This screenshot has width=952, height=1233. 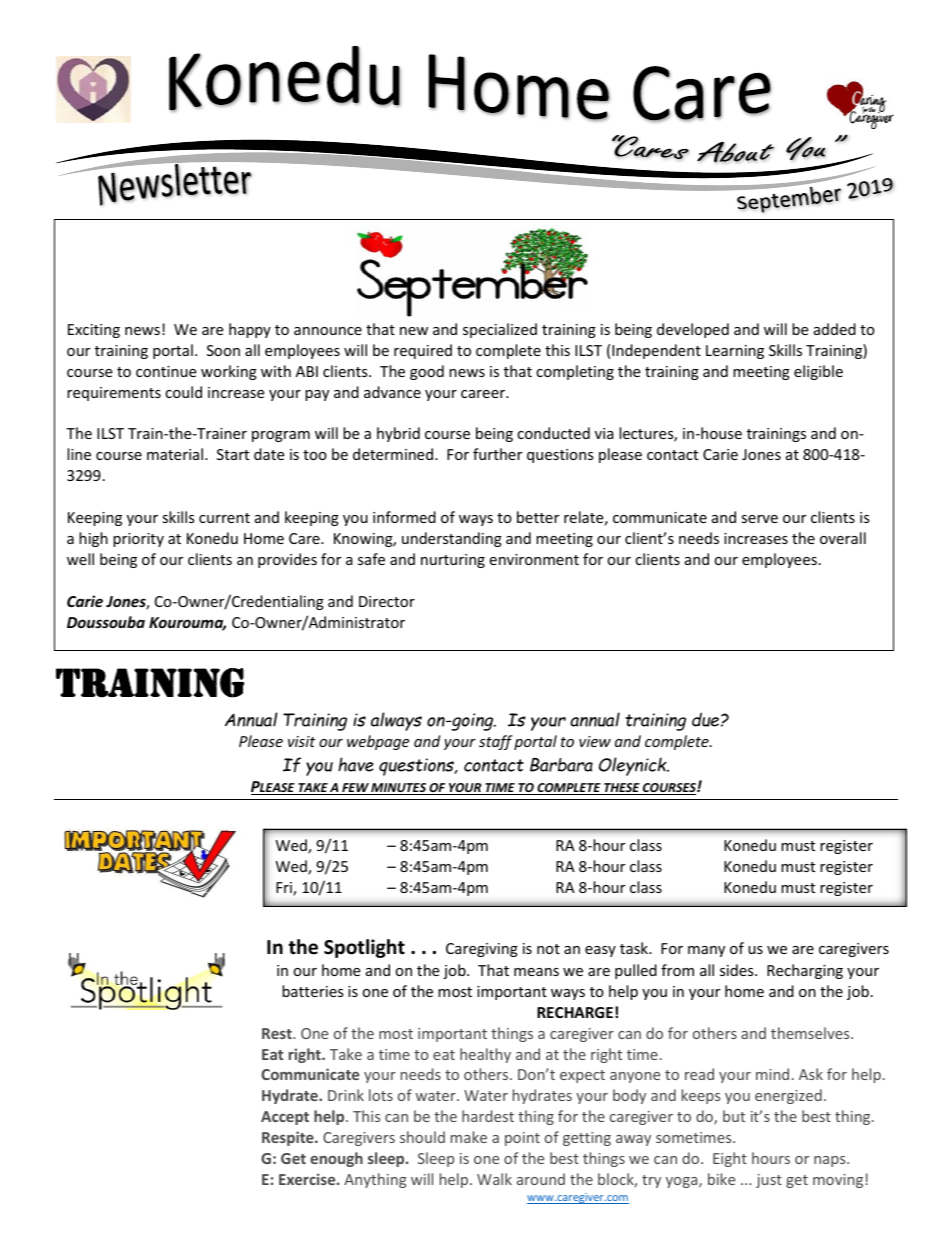 I want to click on Accept, so click(x=285, y=1118).
